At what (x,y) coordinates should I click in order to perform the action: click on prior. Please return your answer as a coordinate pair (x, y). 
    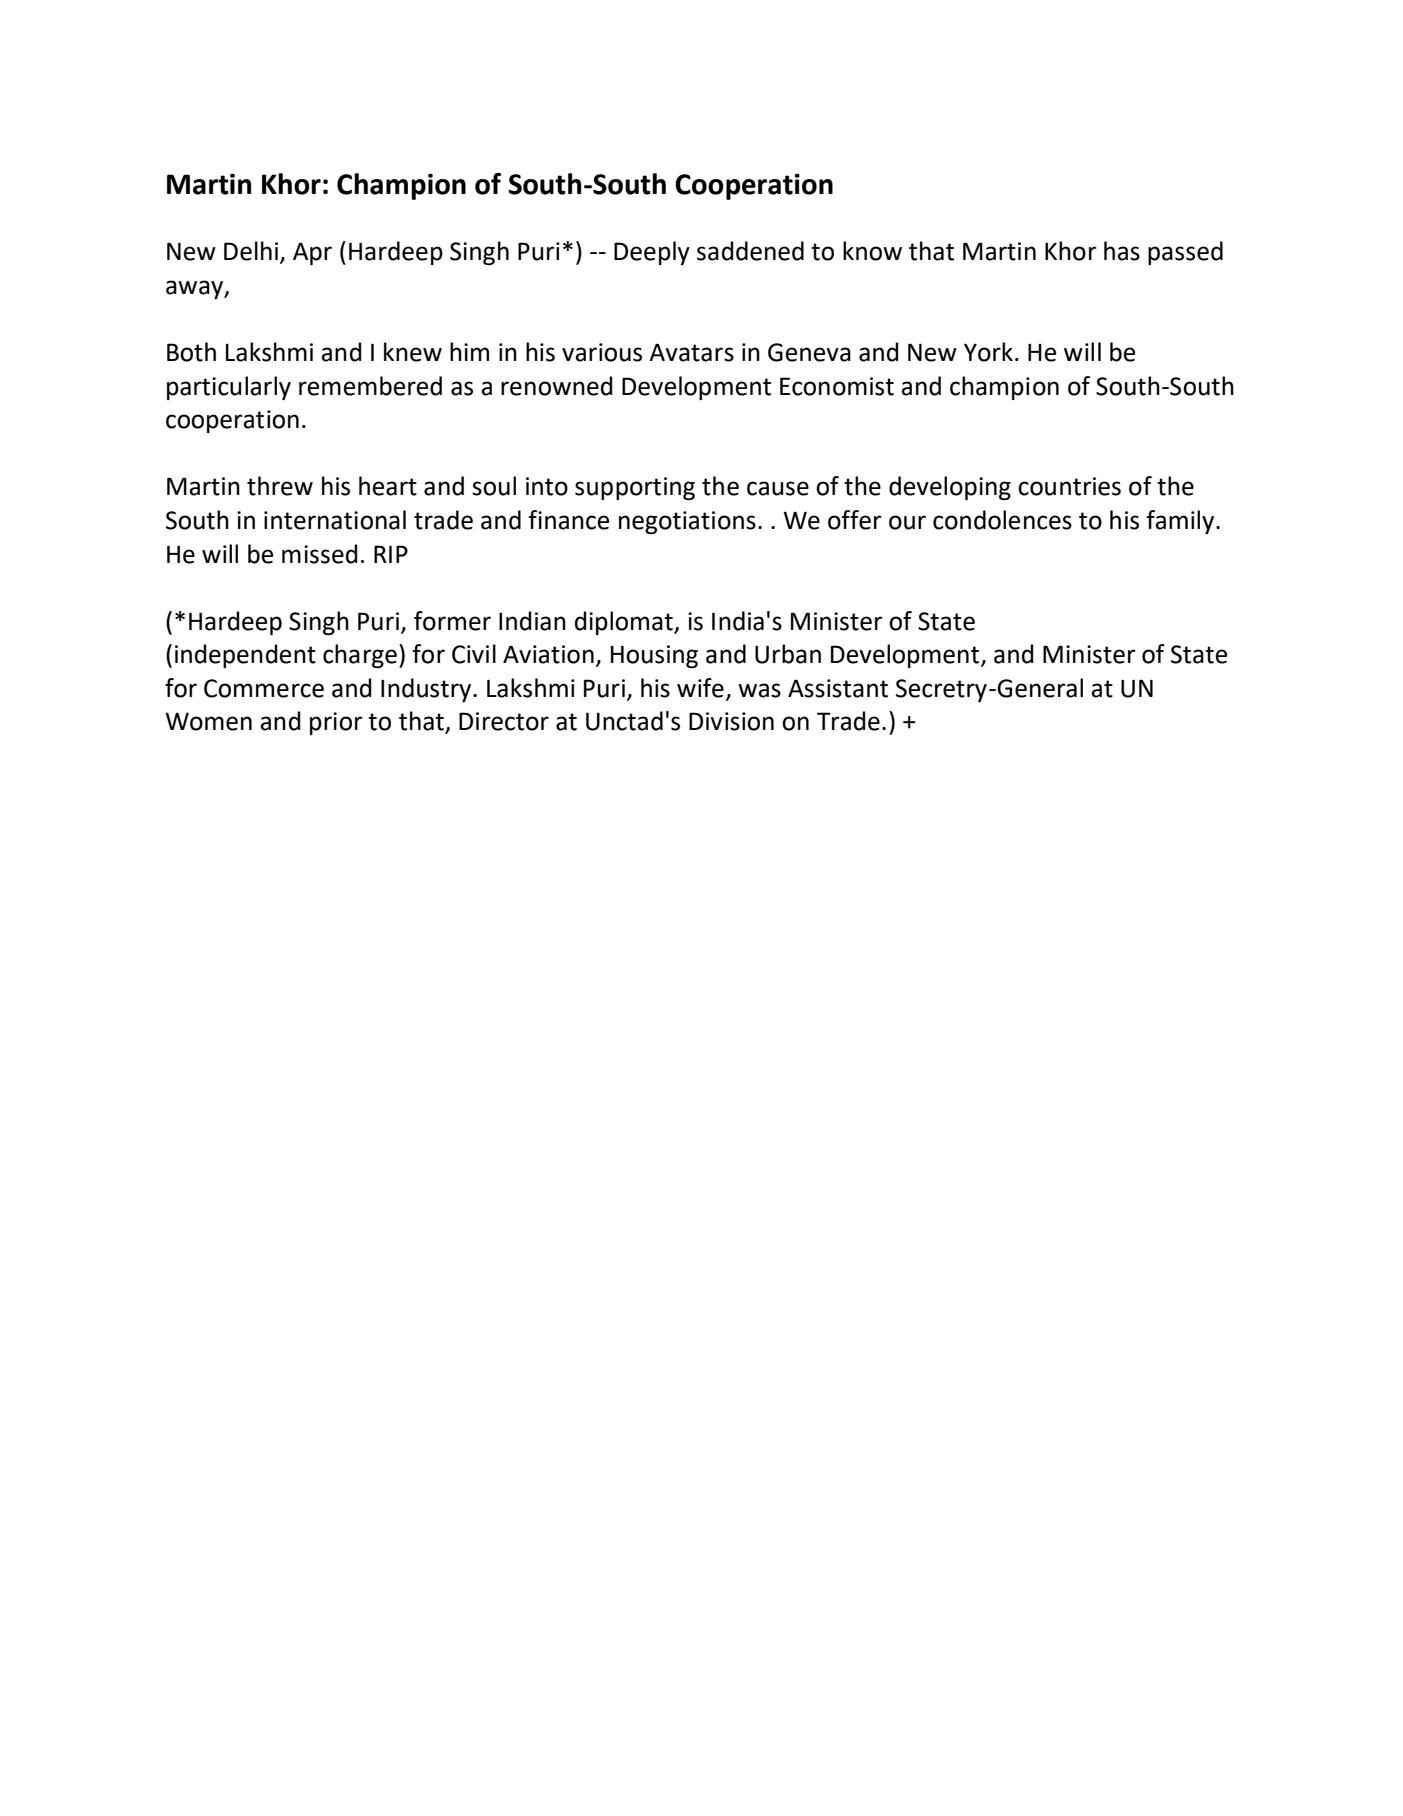
    Looking at the image, I should click on (336, 723).
